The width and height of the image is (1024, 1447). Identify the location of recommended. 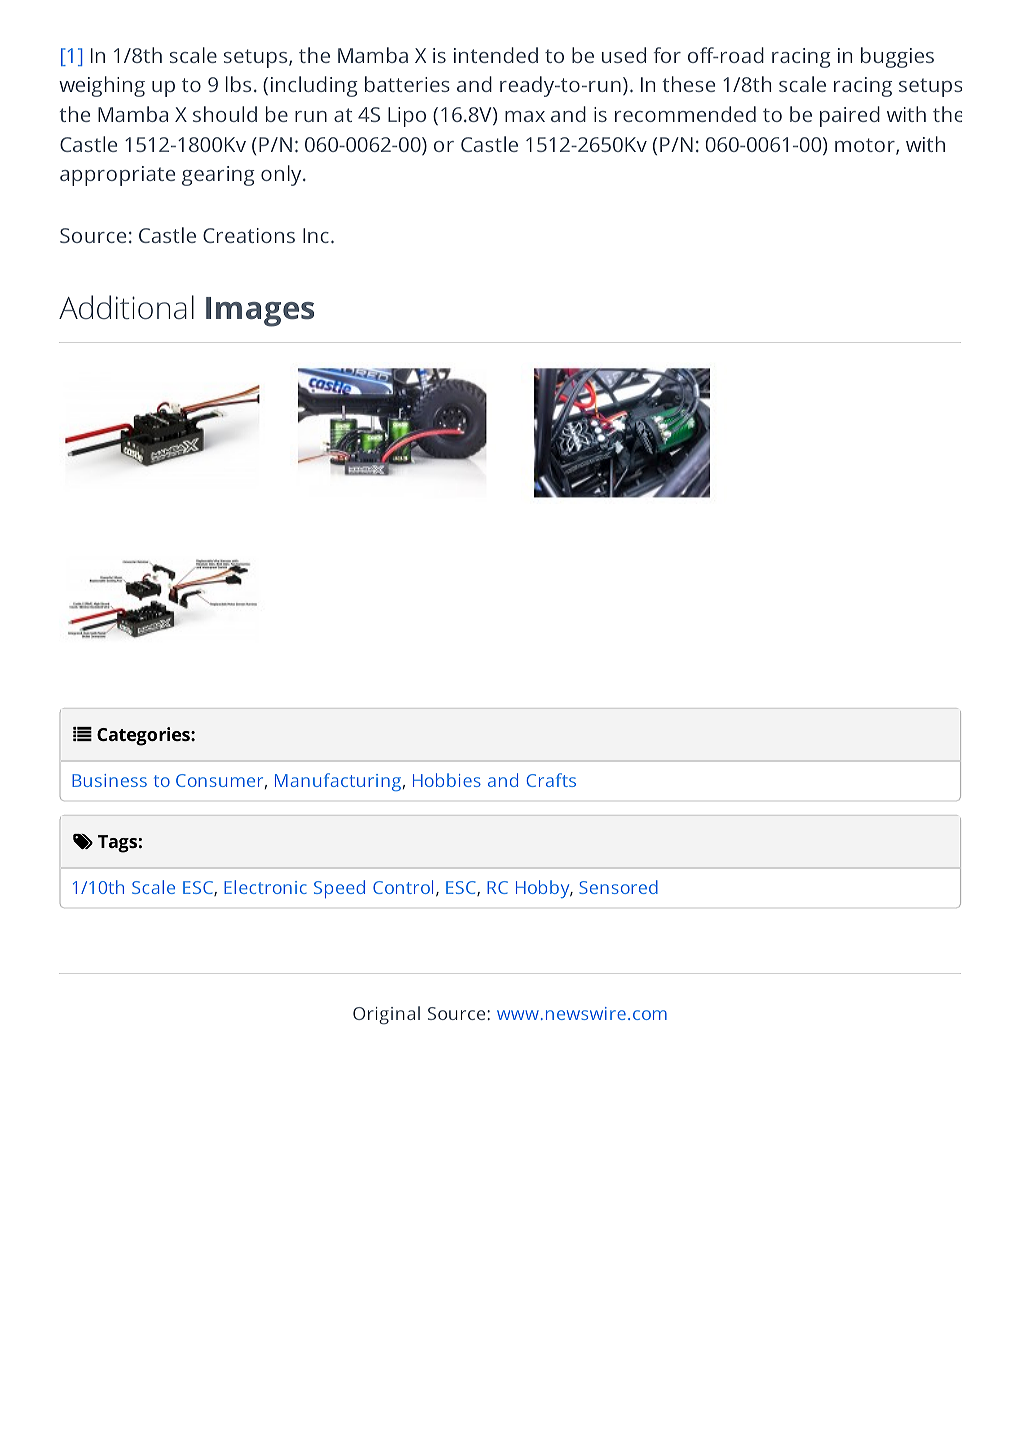
(685, 114).
